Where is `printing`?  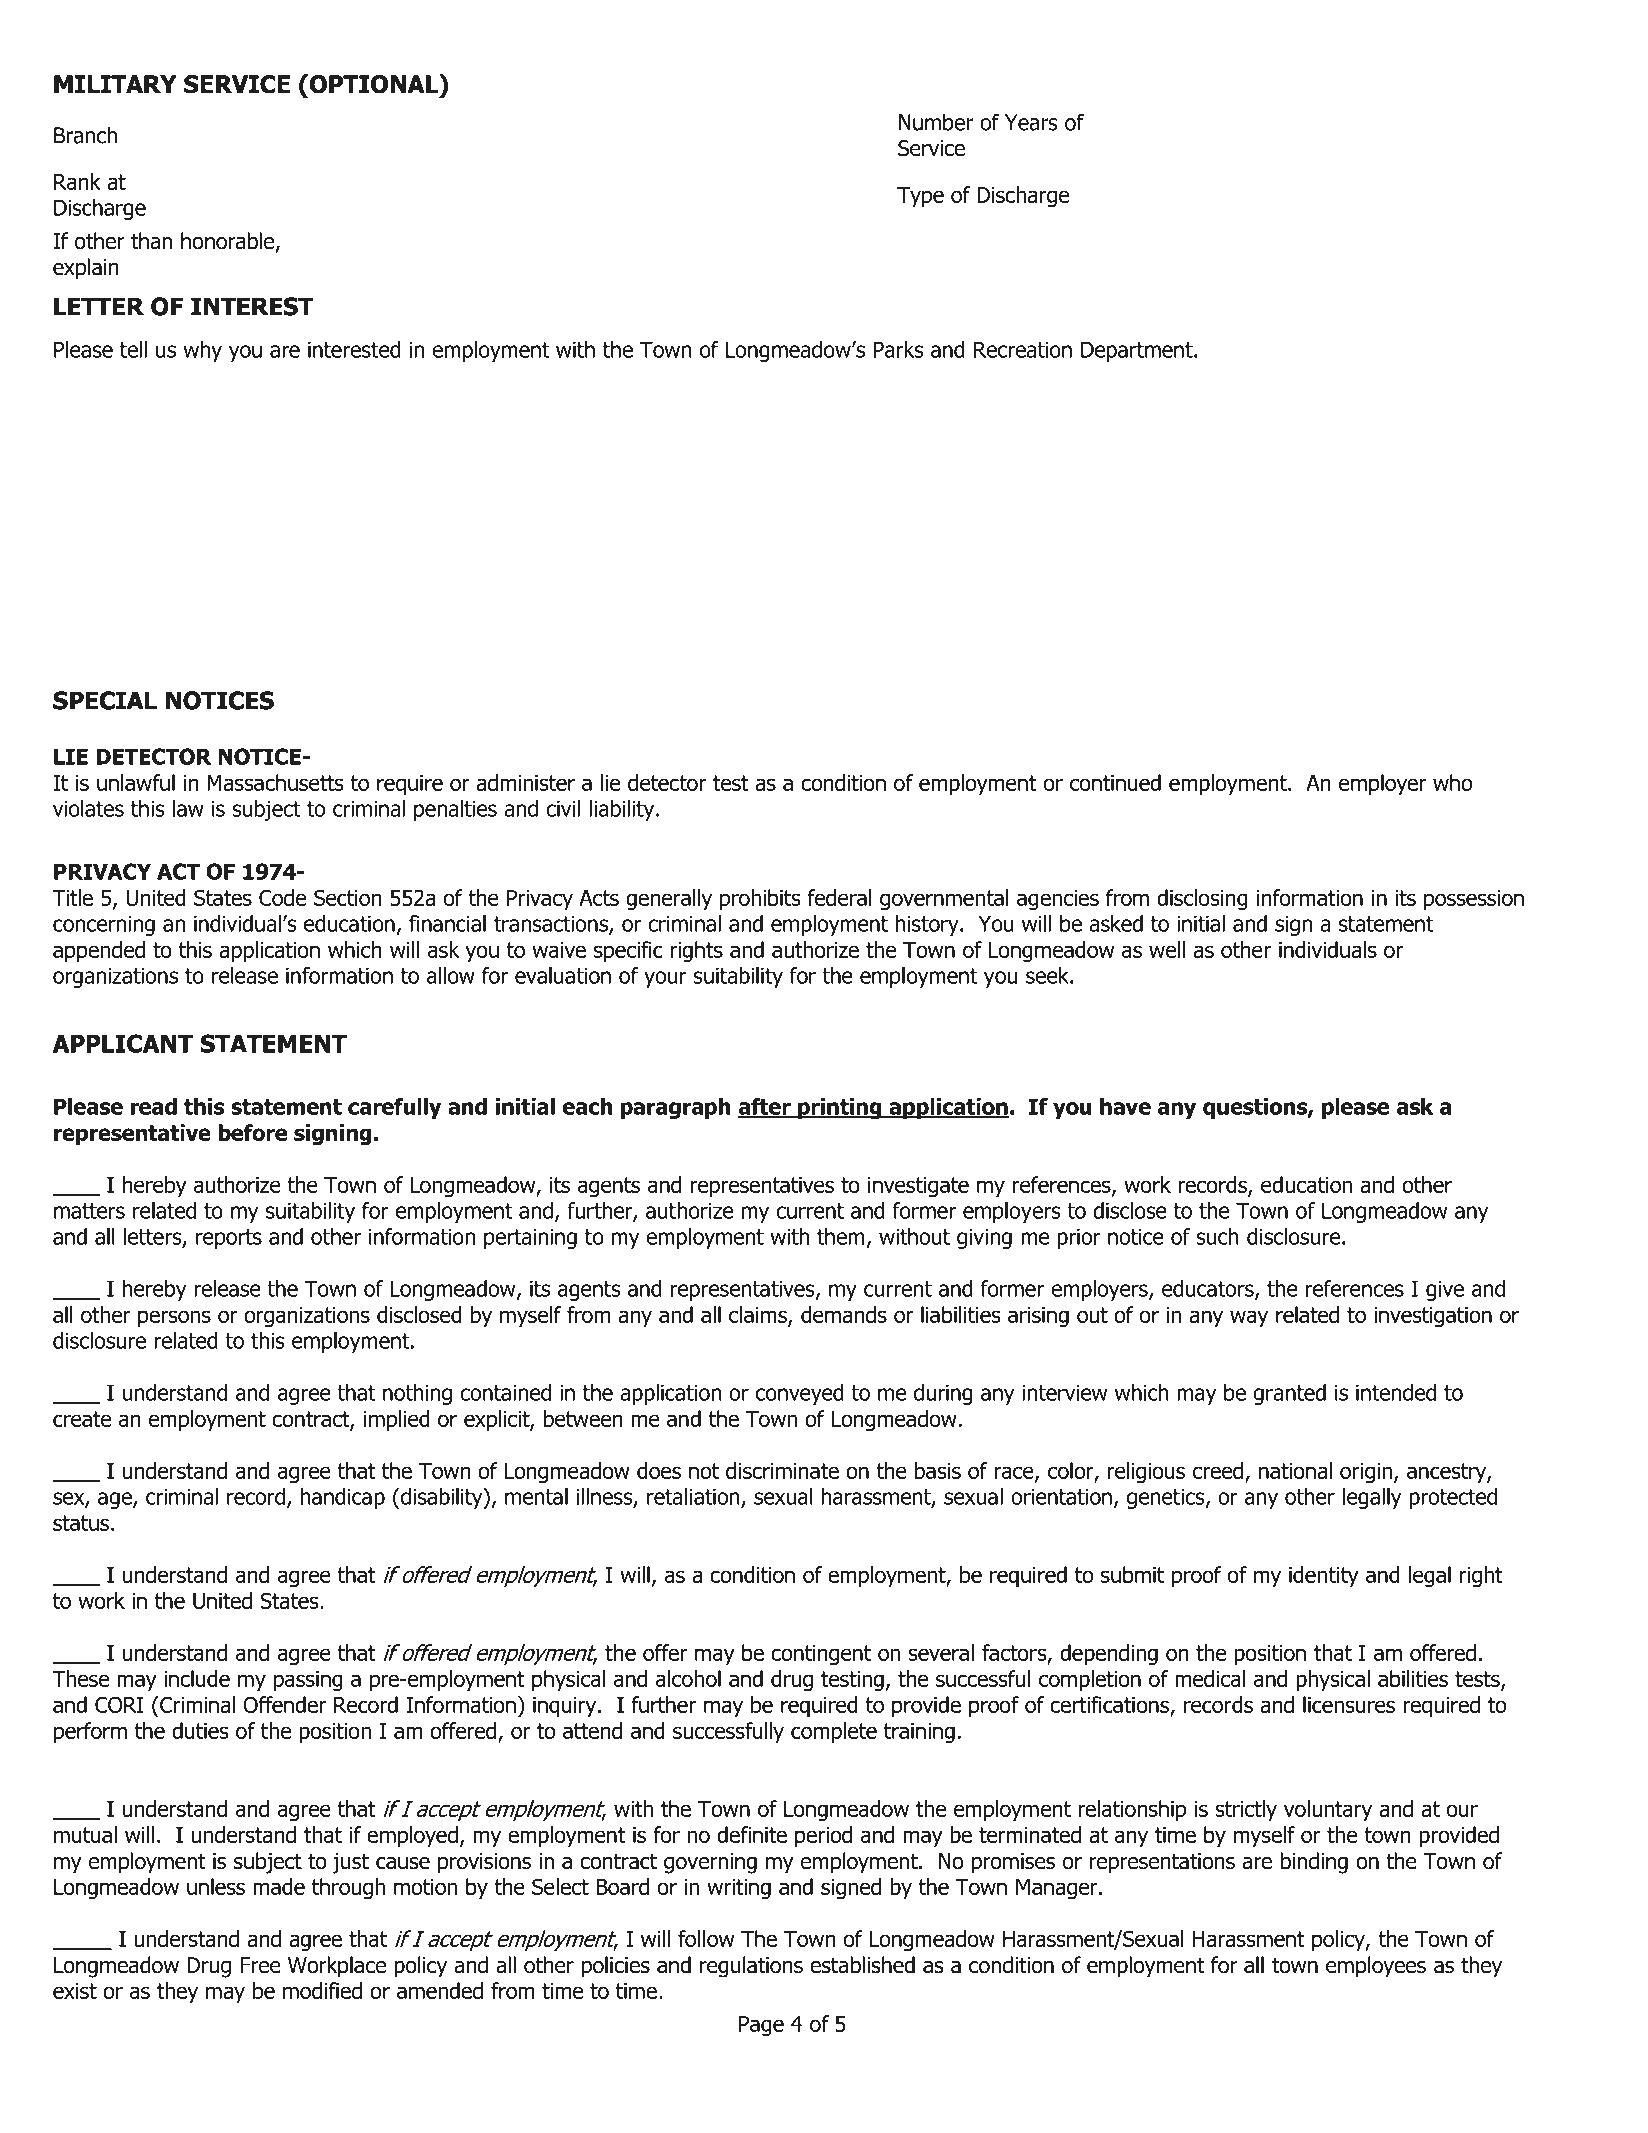
printing is located at coordinates (840, 1108).
